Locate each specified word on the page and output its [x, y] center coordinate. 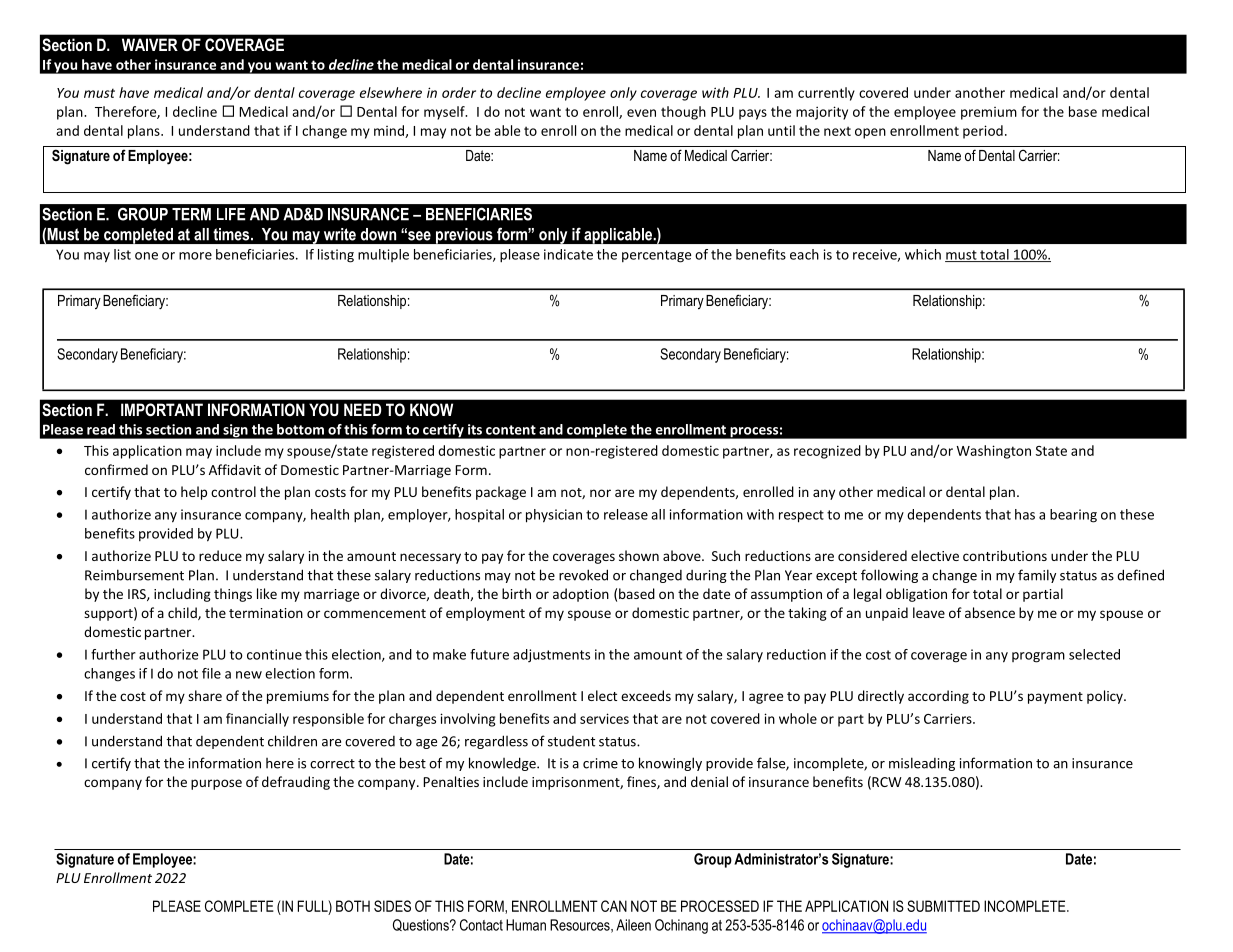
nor [600, 493]
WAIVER [150, 44]
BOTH [353, 906]
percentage [656, 256]
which [923, 254]
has [1025, 514]
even [641, 113]
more [195, 256]
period [983, 132]
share [205, 695]
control [233, 491]
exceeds [646, 695]
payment [1055, 698]
